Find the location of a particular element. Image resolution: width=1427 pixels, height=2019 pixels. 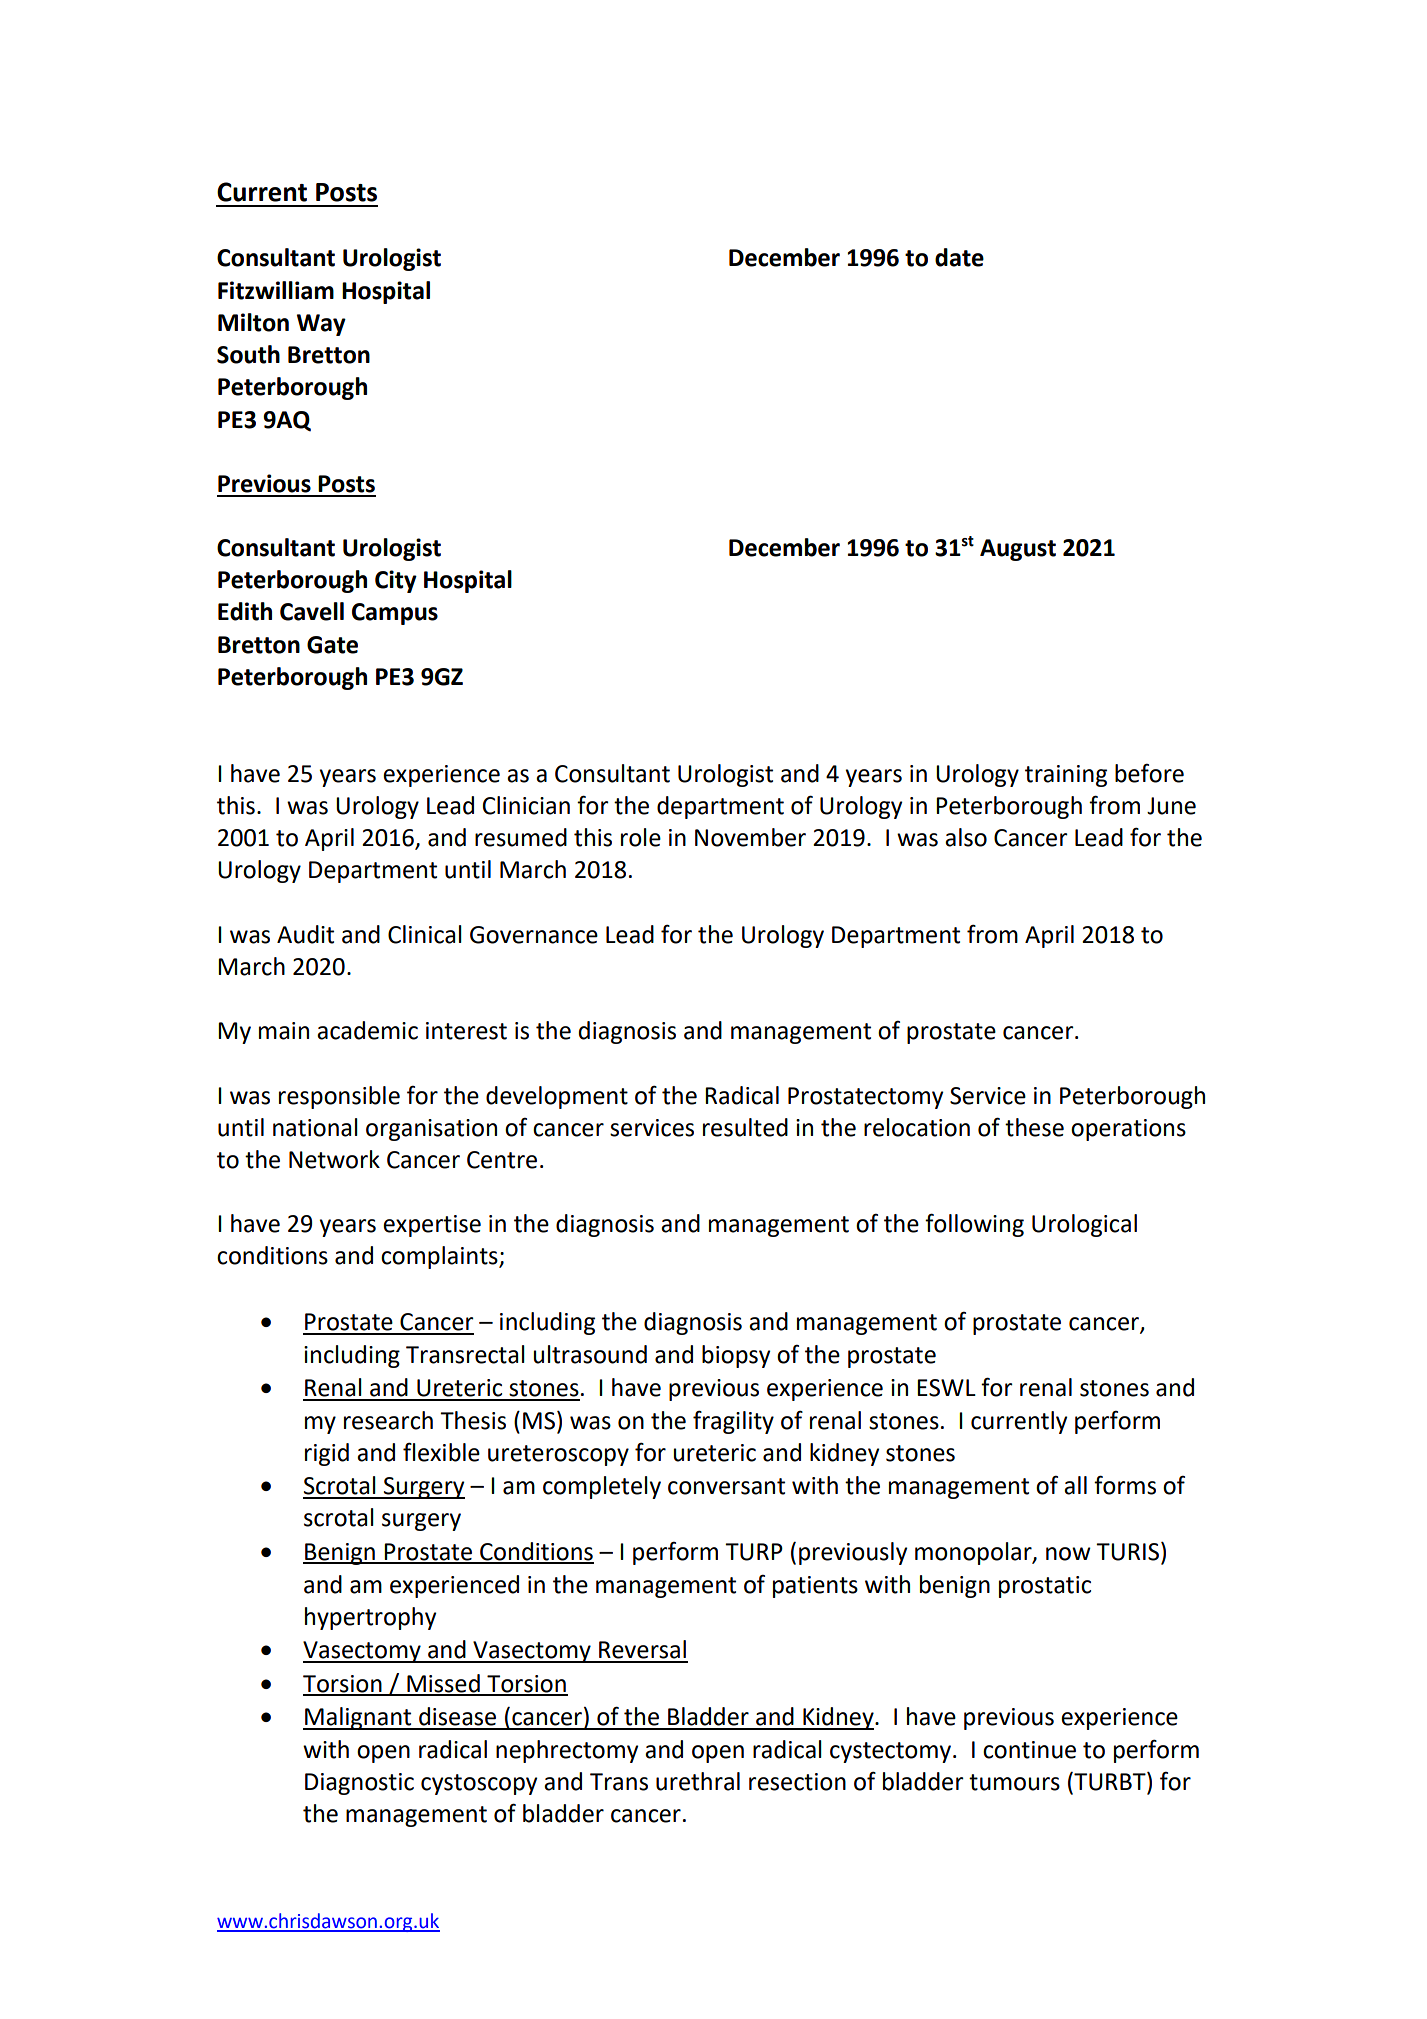

Malignant is located at coordinates (358, 1718).
